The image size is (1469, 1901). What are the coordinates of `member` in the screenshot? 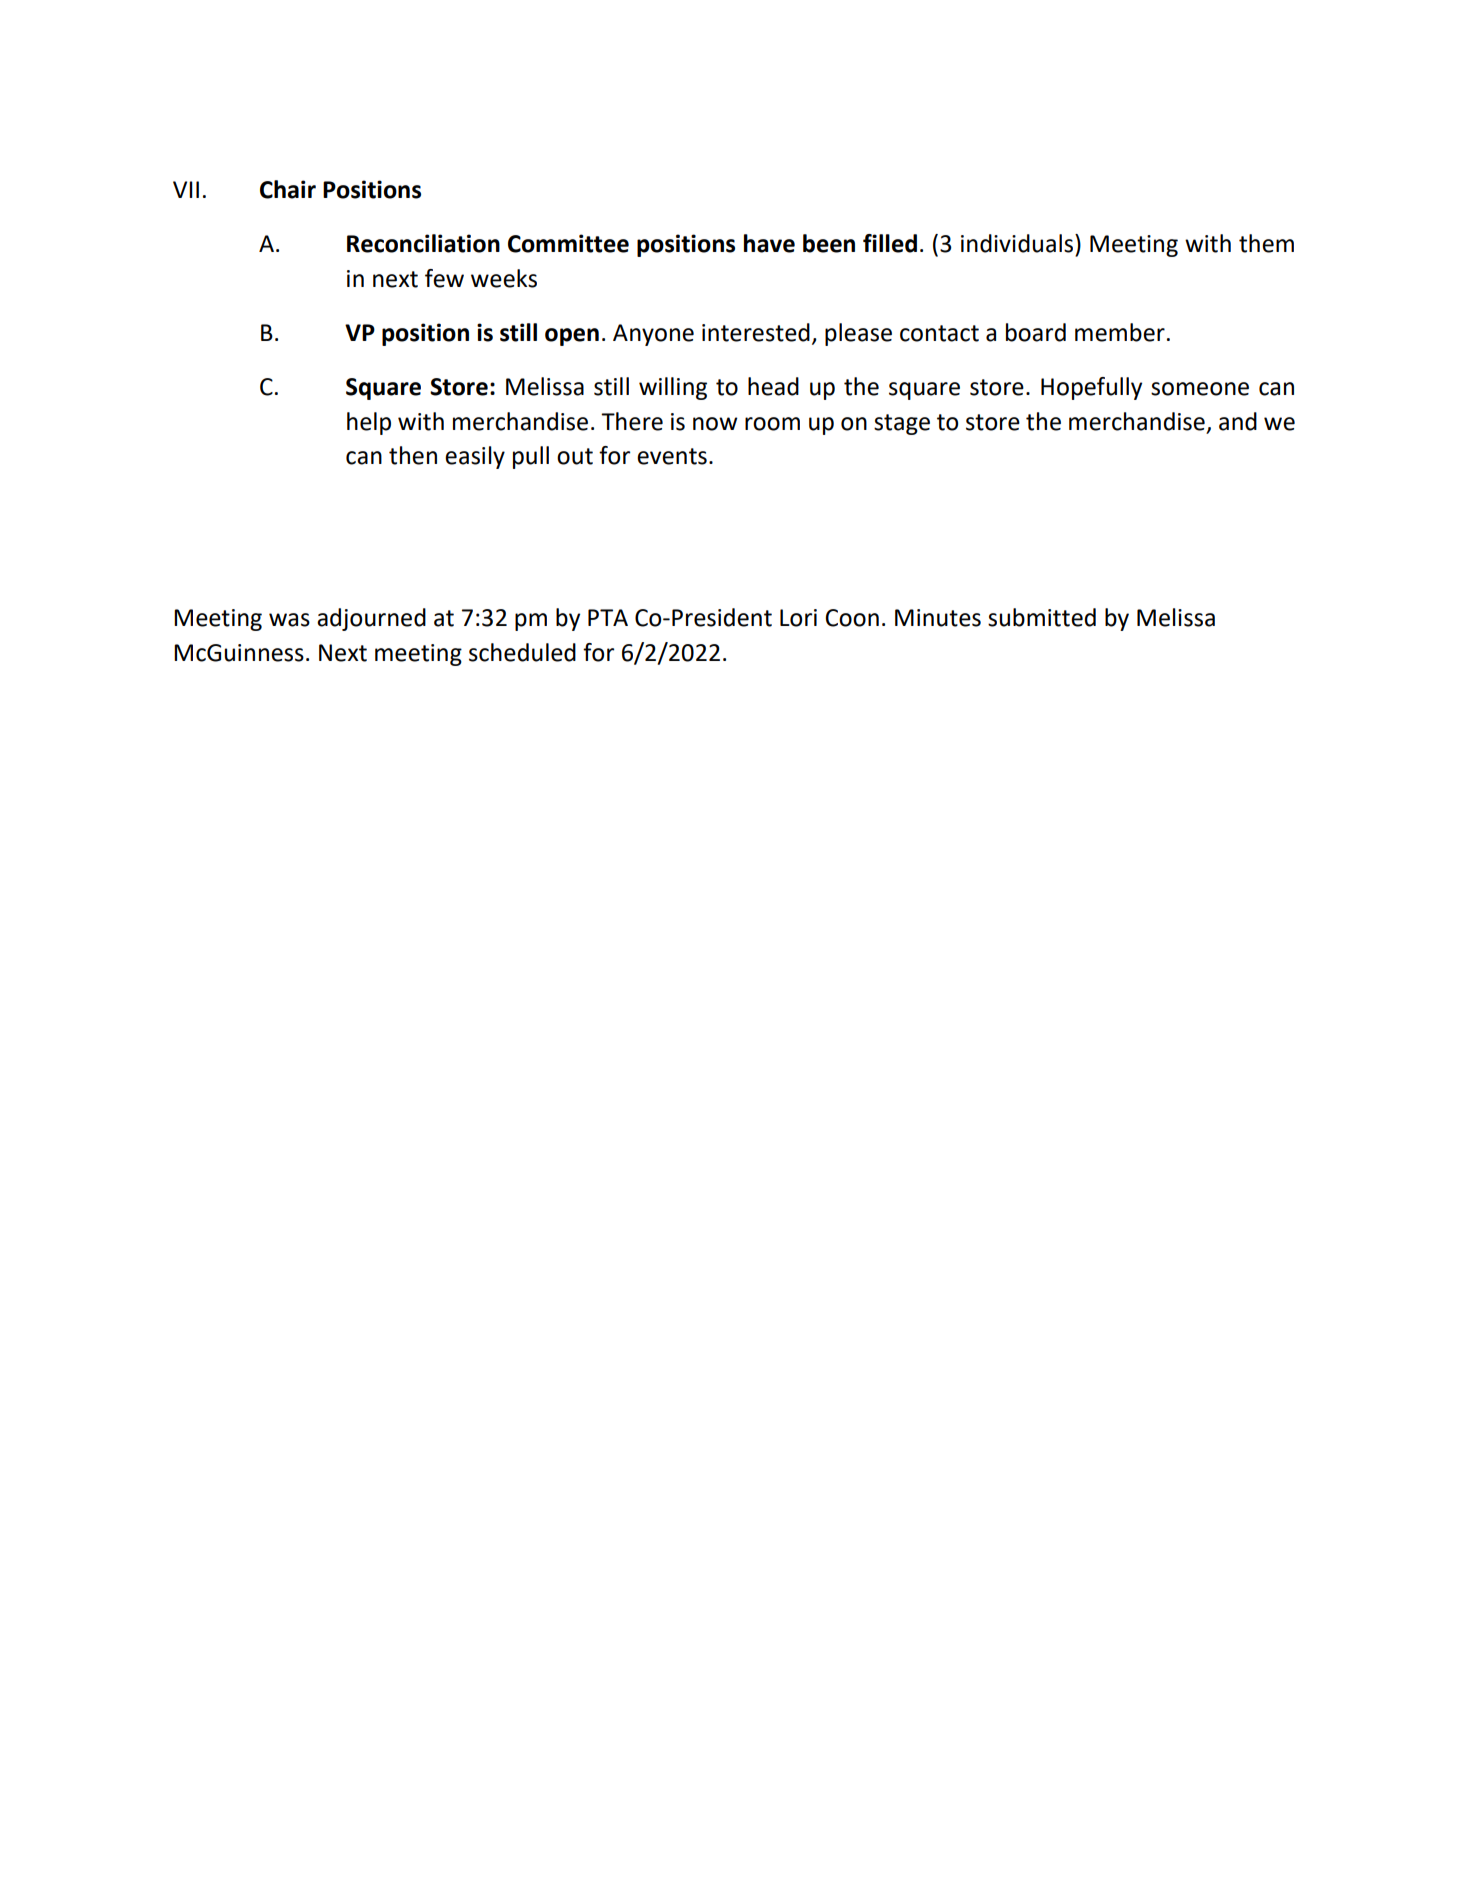 It's located at (1120, 332).
